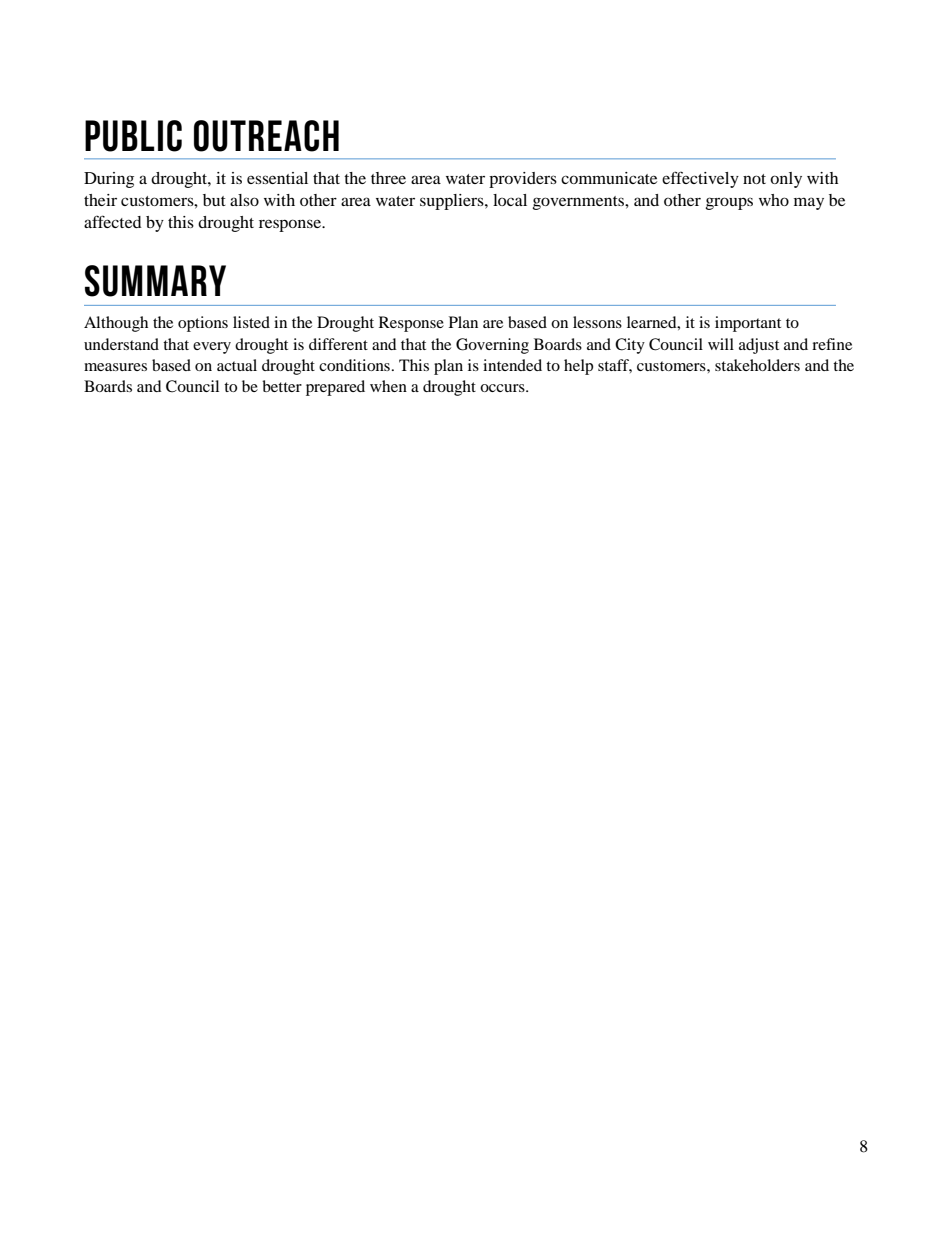  What do you see at coordinates (282, 386) in the document?
I see `better` at bounding box center [282, 386].
